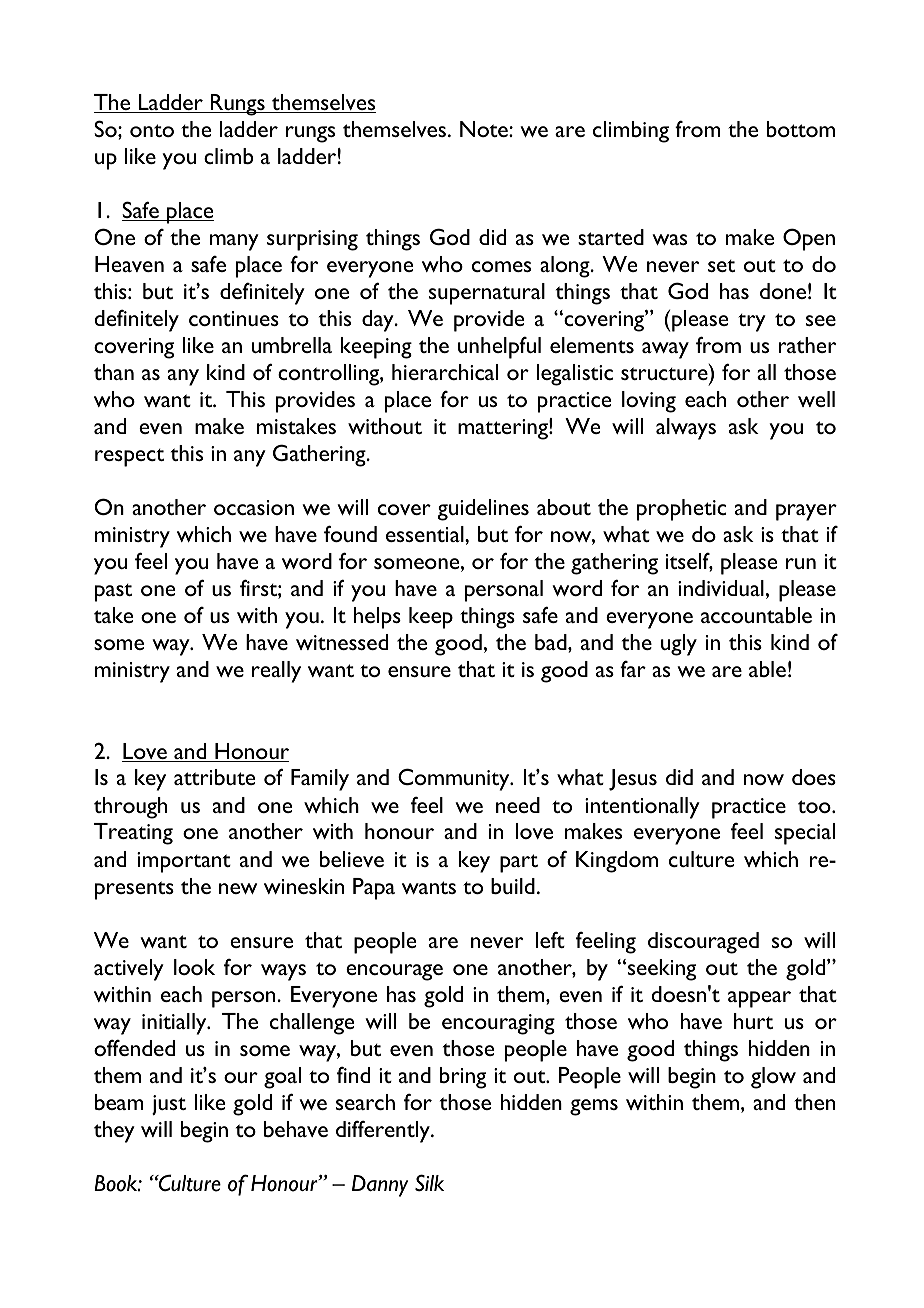 The image size is (924, 1308). What do you see at coordinates (429, 1182) in the screenshot?
I see `Silk` at bounding box center [429, 1182].
